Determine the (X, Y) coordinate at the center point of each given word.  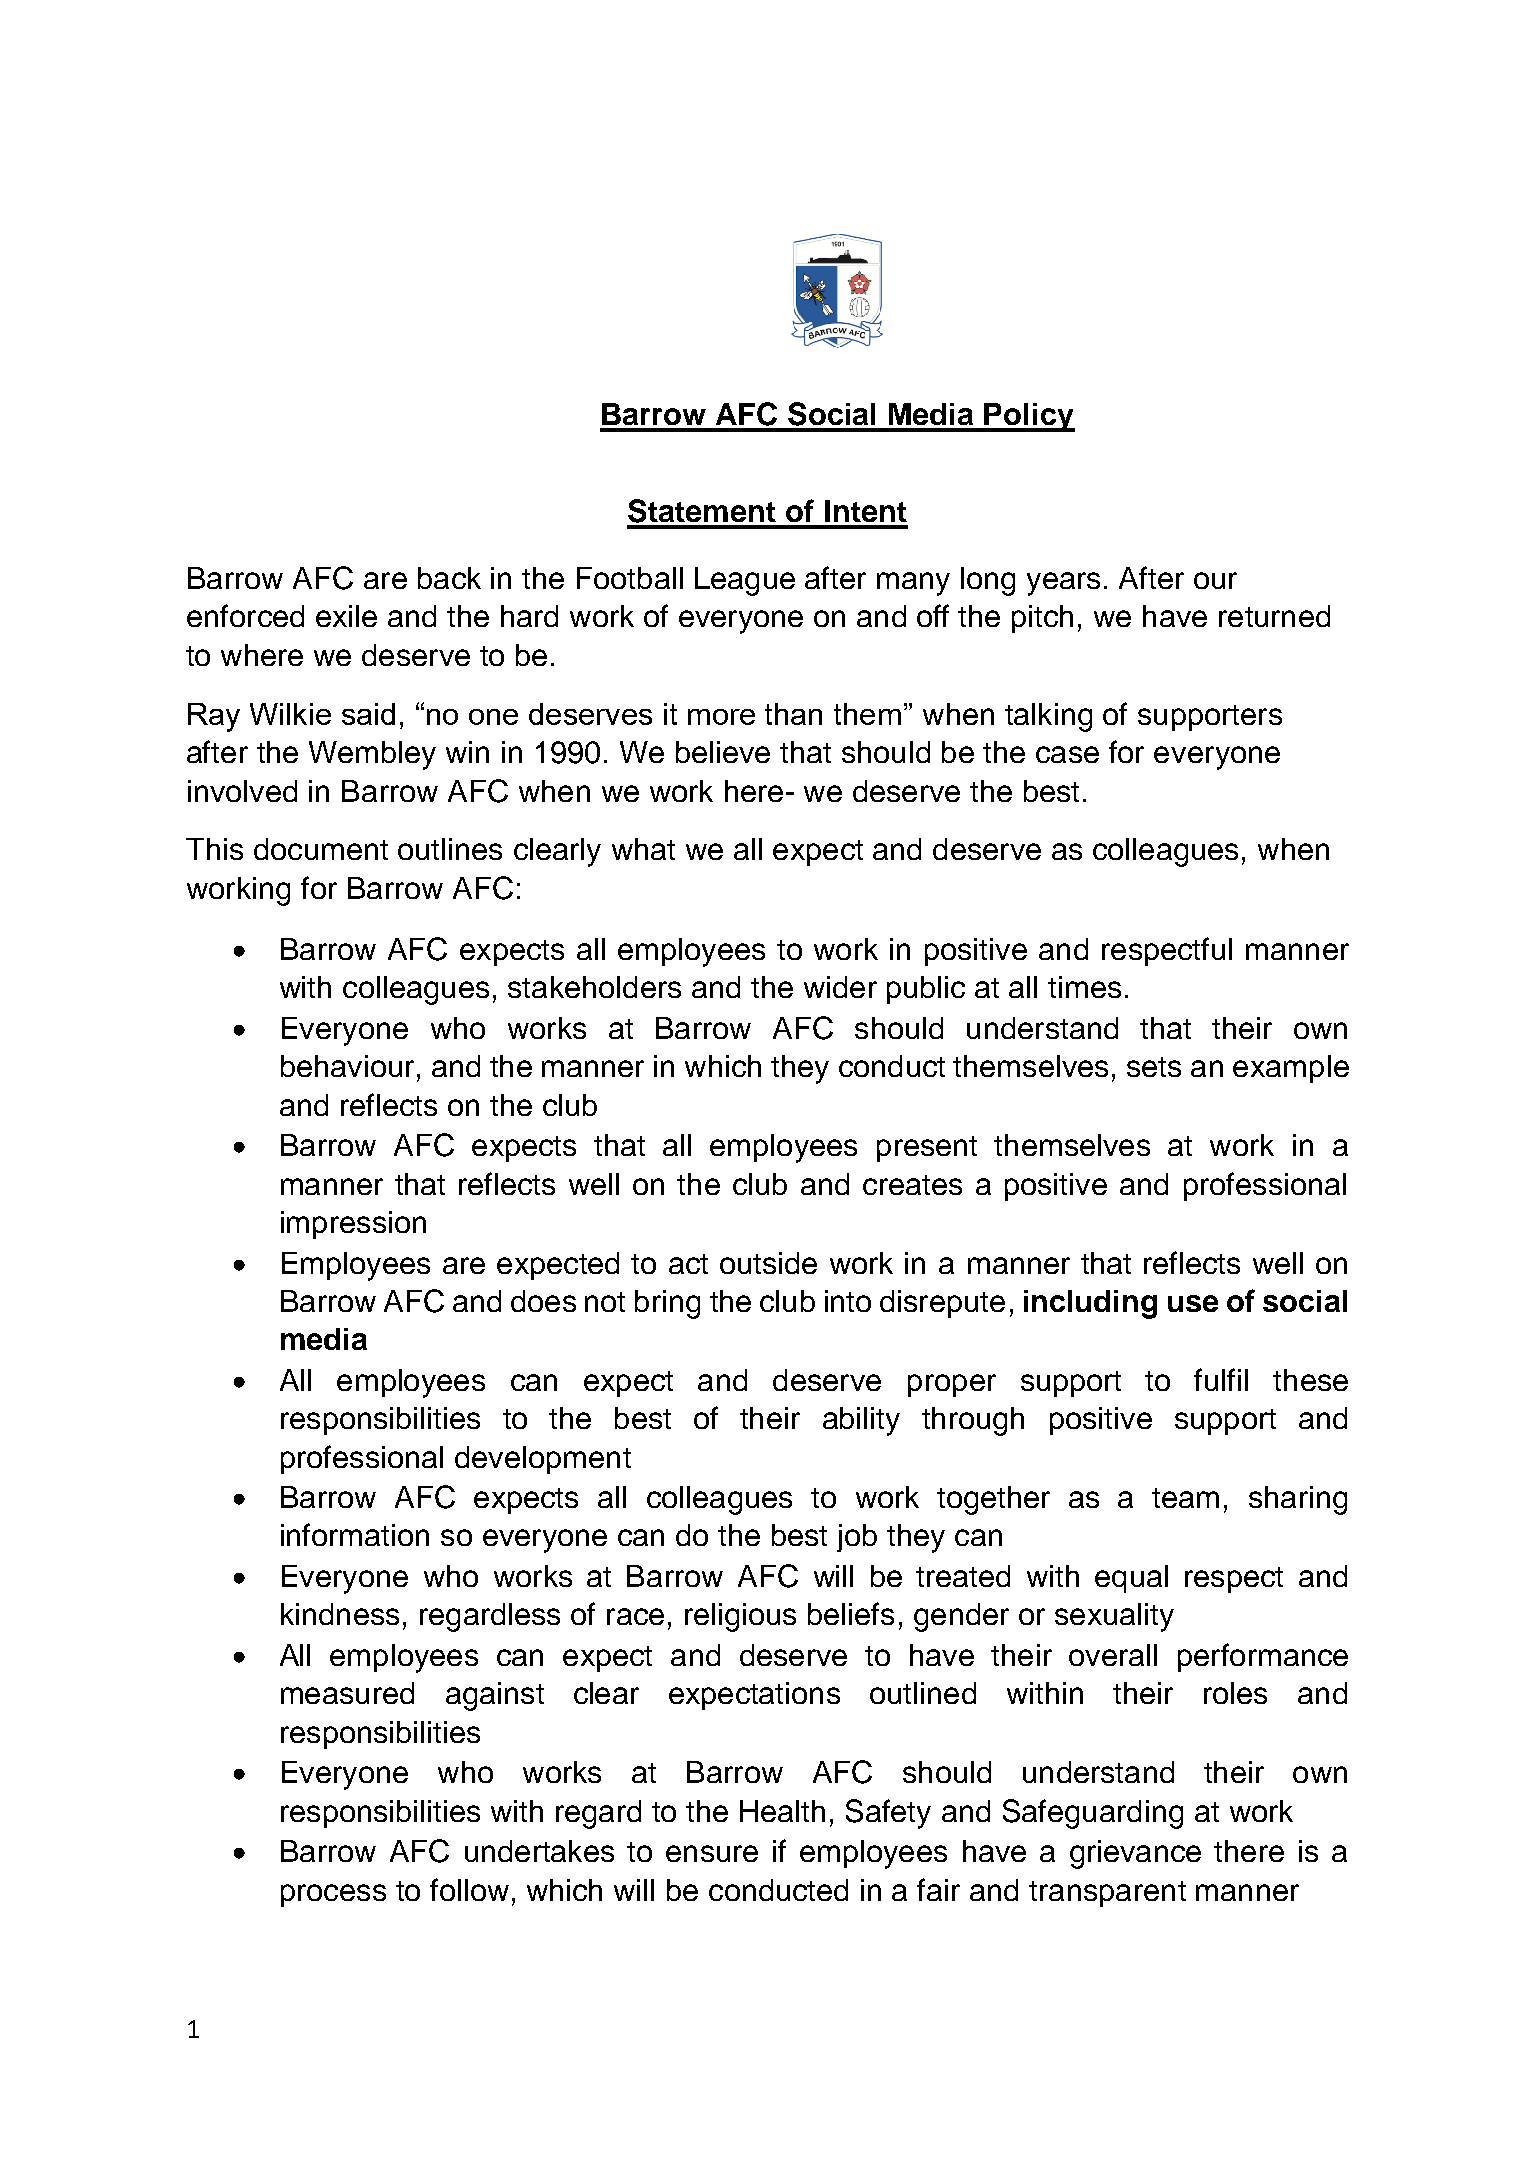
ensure (712, 1853)
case (1067, 754)
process (333, 1895)
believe (723, 752)
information (355, 1534)
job (857, 1538)
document (321, 849)
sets (1154, 1067)
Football (630, 578)
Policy (1029, 417)
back (449, 578)
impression (353, 1225)
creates (912, 1185)
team (1185, 1498)
